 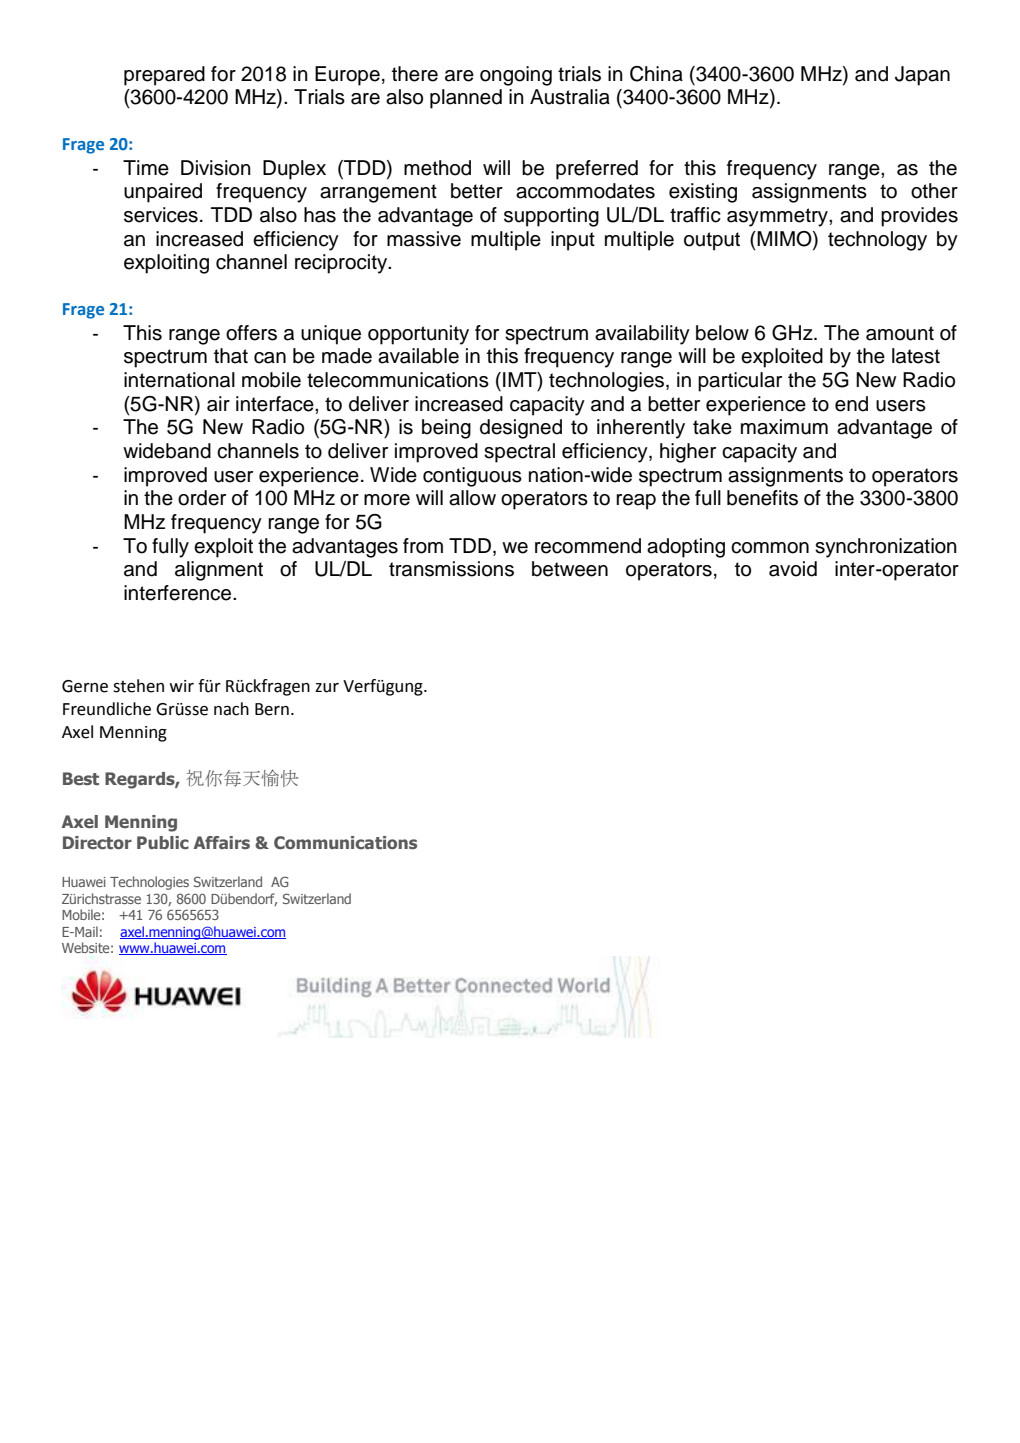 I want to click on Public, so click(x=163, y=842).
